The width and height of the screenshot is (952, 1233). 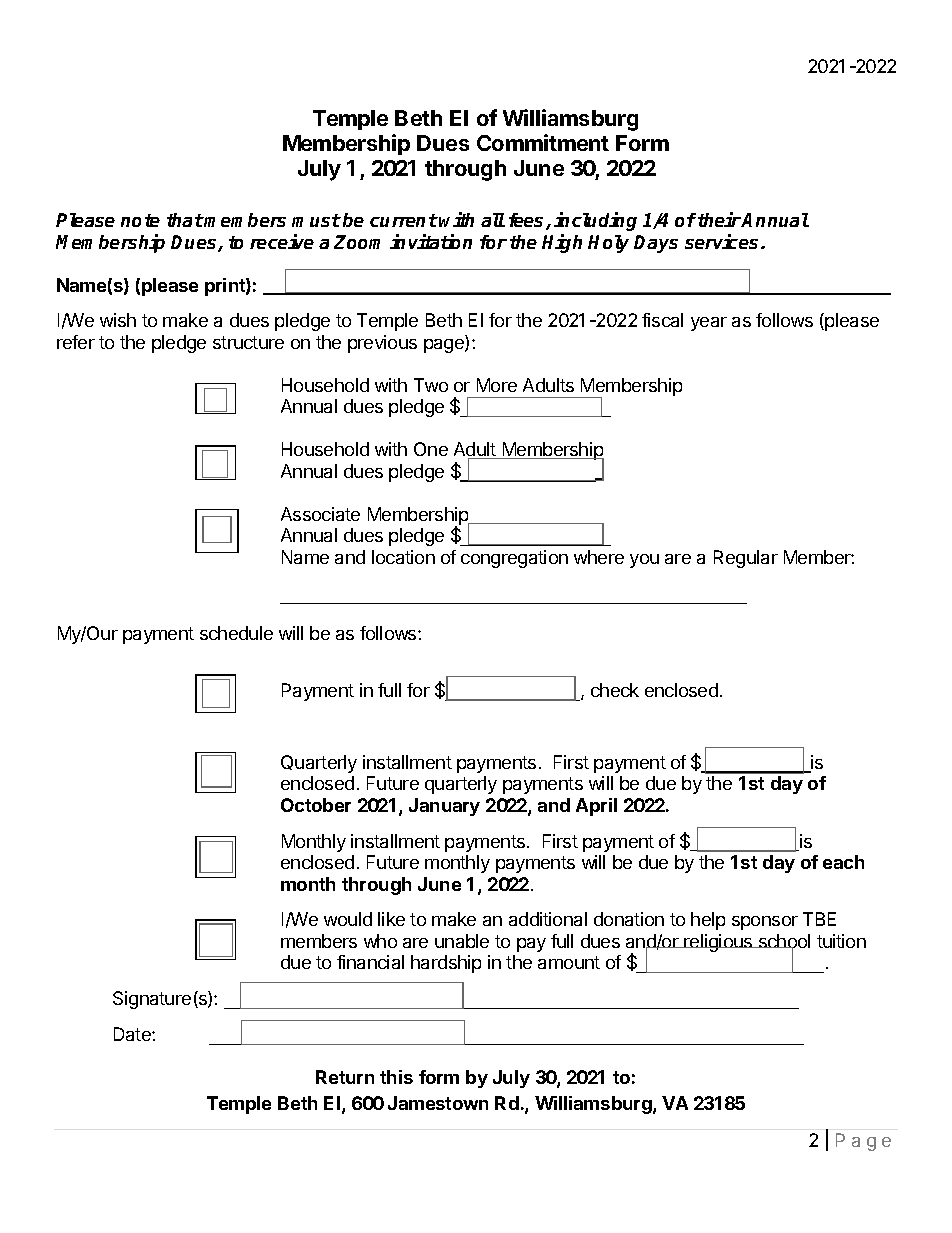 I want to click on their, so click(x=719, y=219).
